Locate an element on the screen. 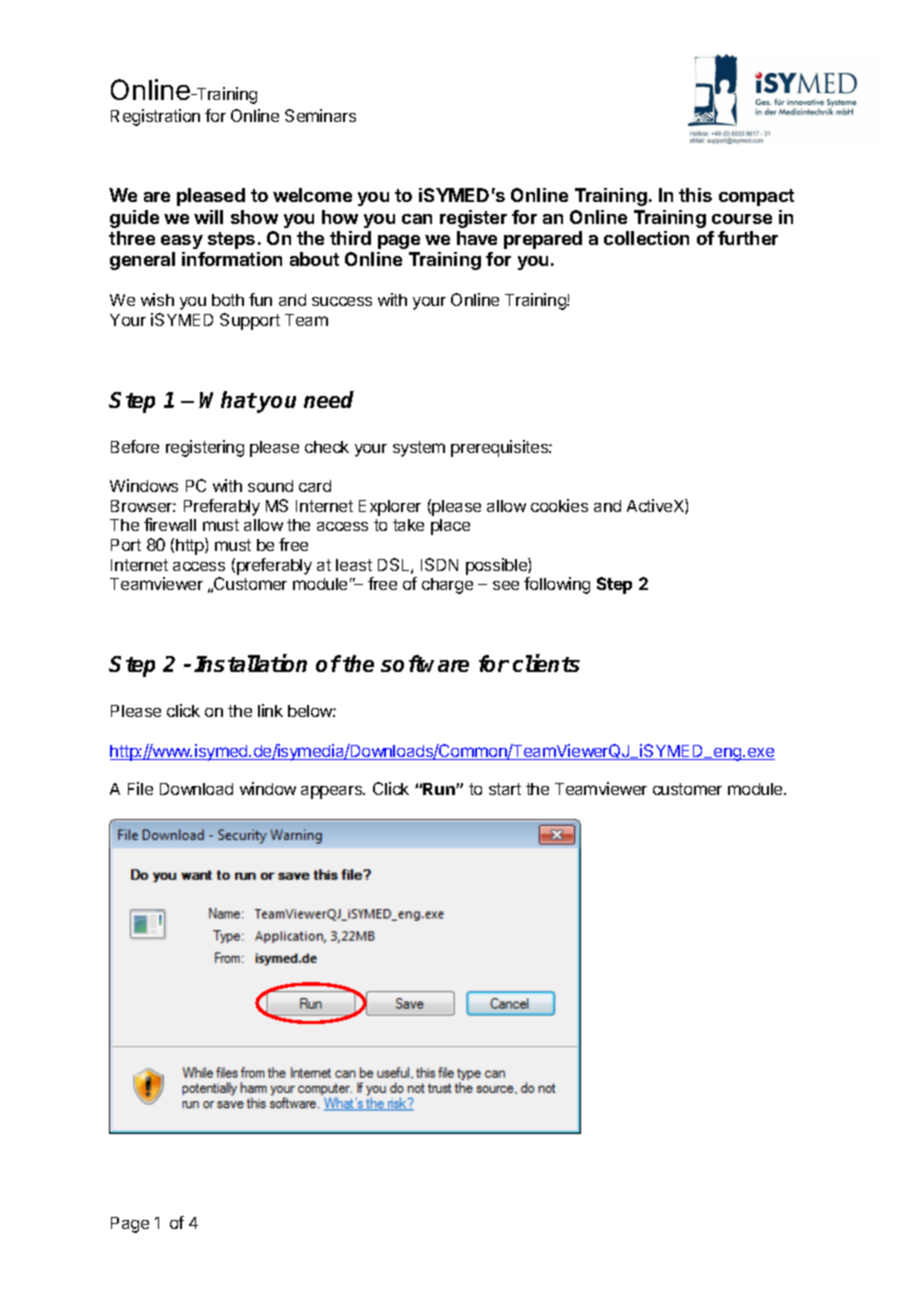  Before is located at coordinates (135, 446).
